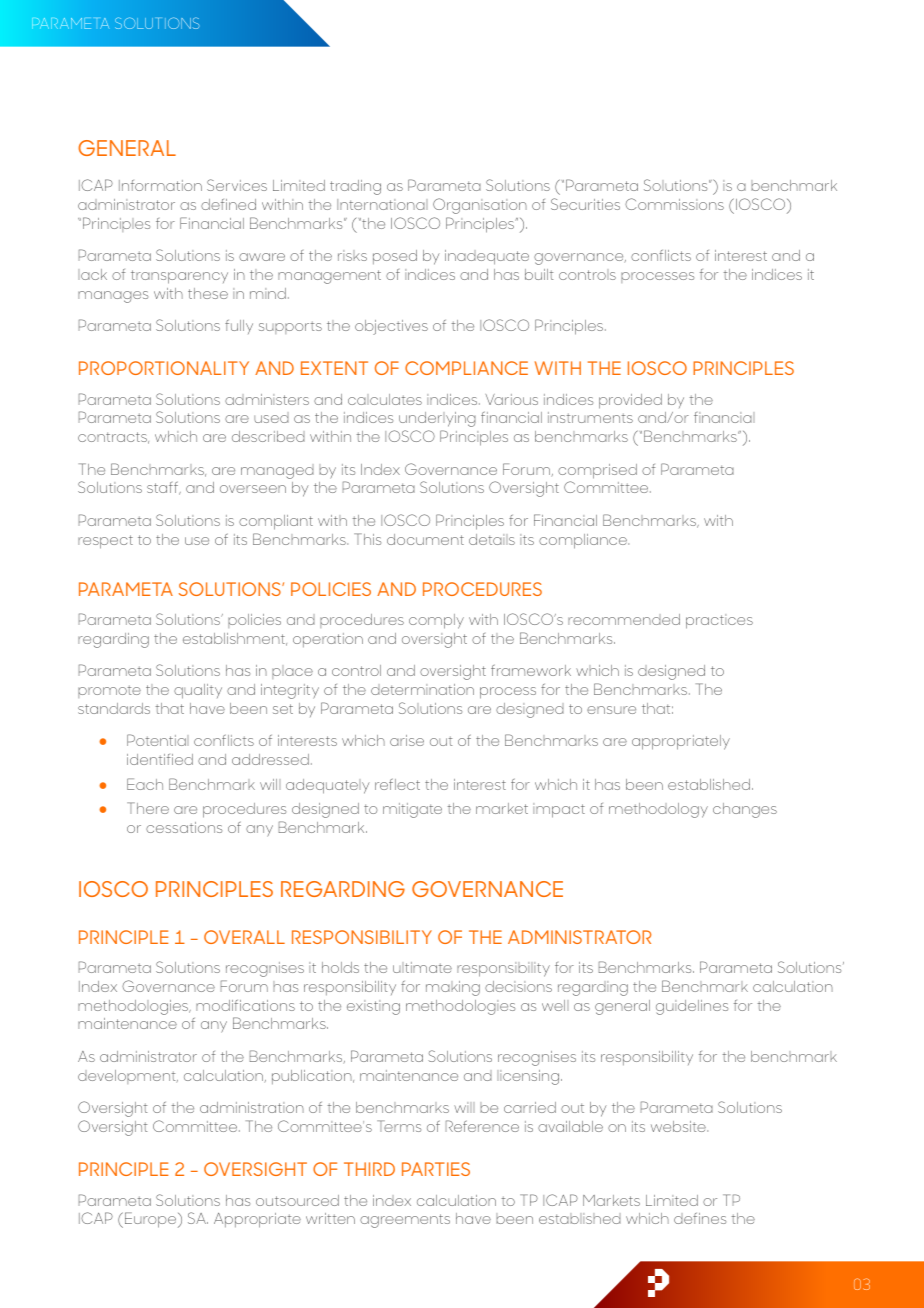 The height and width of the document is (1308, 924). What do you see at coordinates (244, 937) in the document?
I see `OVERALL` at bounding box center [244, 937].
